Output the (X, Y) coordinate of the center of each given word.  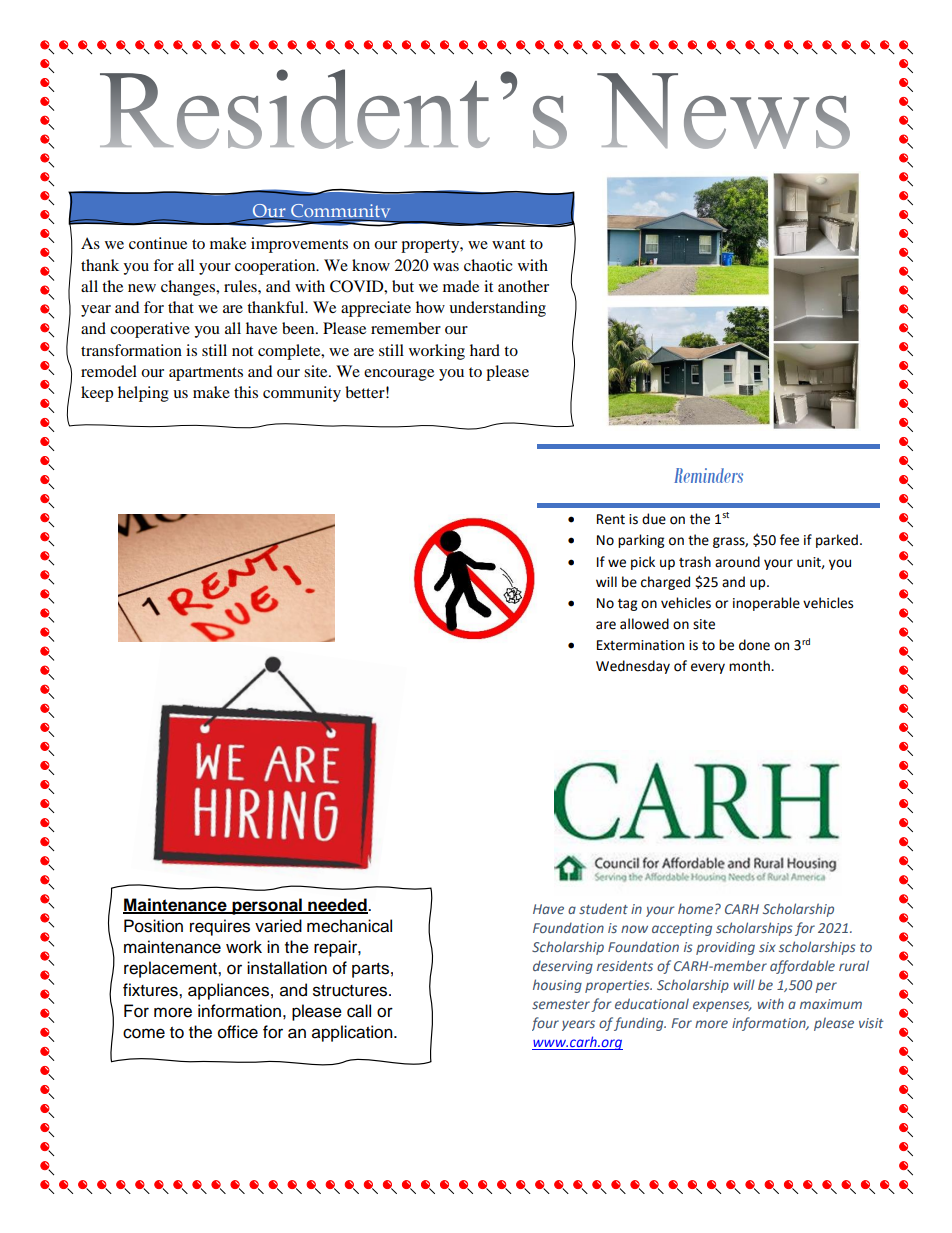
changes (189, 288)
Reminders (708, 475)
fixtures (151, 990)
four (545, 1024)
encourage (399, 375)
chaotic (488, 265)
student (603, 908)
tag (627, 605)
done (754, 645)
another (523, 286)
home (697, 908)
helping (143, 394)
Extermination (640, 645)
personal (267, 906)
